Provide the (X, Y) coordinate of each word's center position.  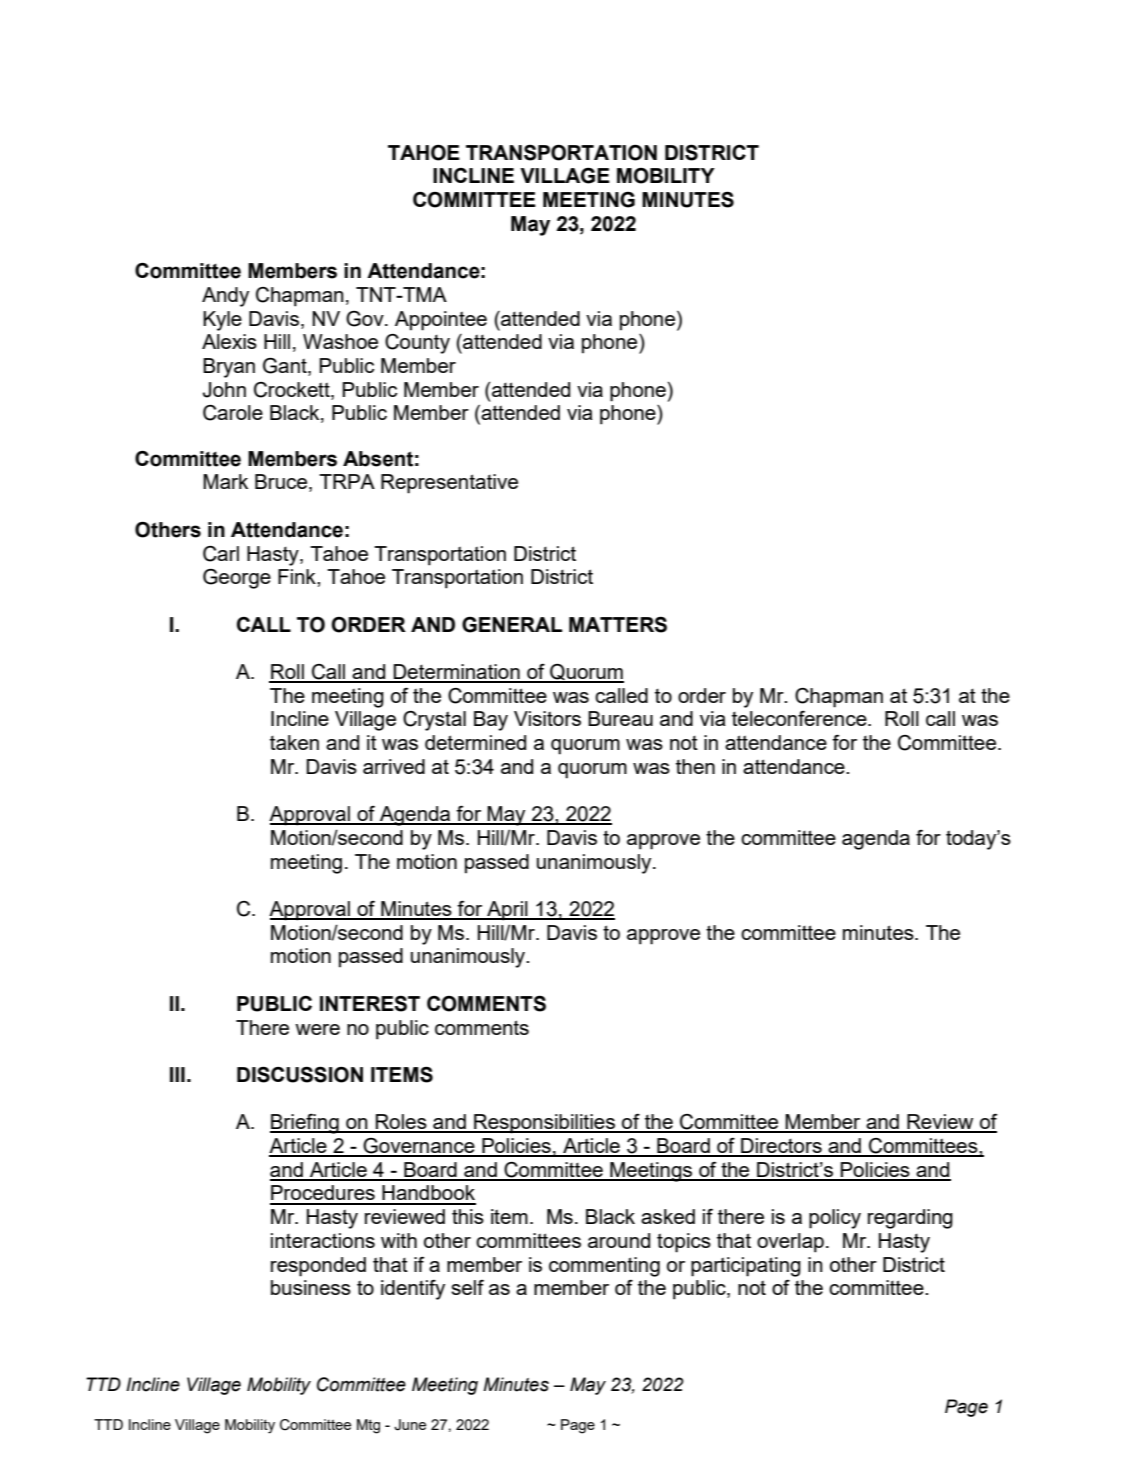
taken (294, 742)
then (695, 766)
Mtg (368, 1426)
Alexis (229, 341)
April (507, 911)
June (410, 1425)
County (417, 344)
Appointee (441, 321)
